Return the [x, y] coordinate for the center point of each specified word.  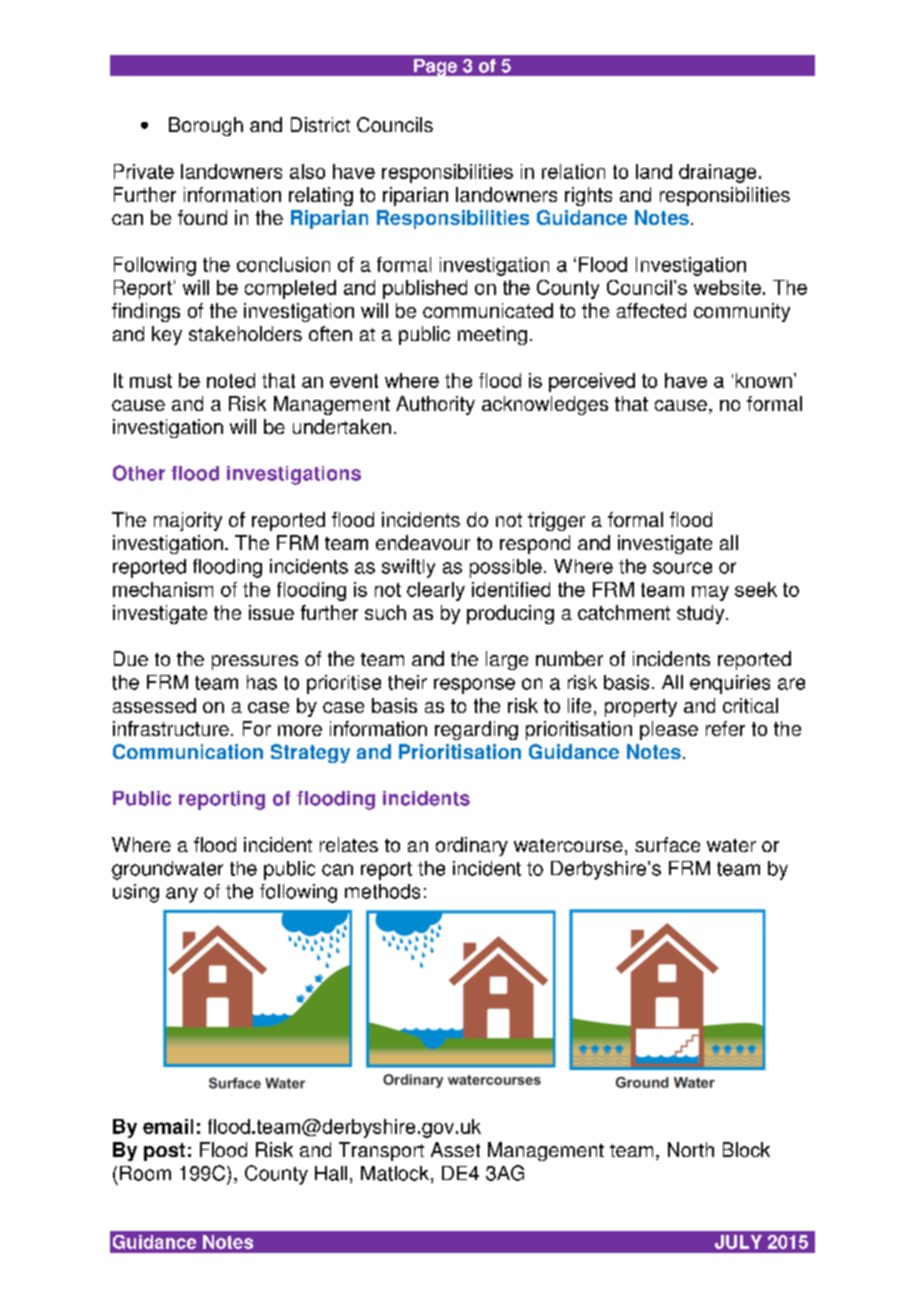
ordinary [472, 846]
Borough [206, 126]
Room [145, 1173]
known [764, 380]
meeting [492, 335]
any [182, 895]
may [710, 593]
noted [231, 380]
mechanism [163, 589]
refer [725, 728]
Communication [188, 751]
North [691, 1149]
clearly [436, 591]
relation [573, 171]
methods [382, 891]
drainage [717, 173]
